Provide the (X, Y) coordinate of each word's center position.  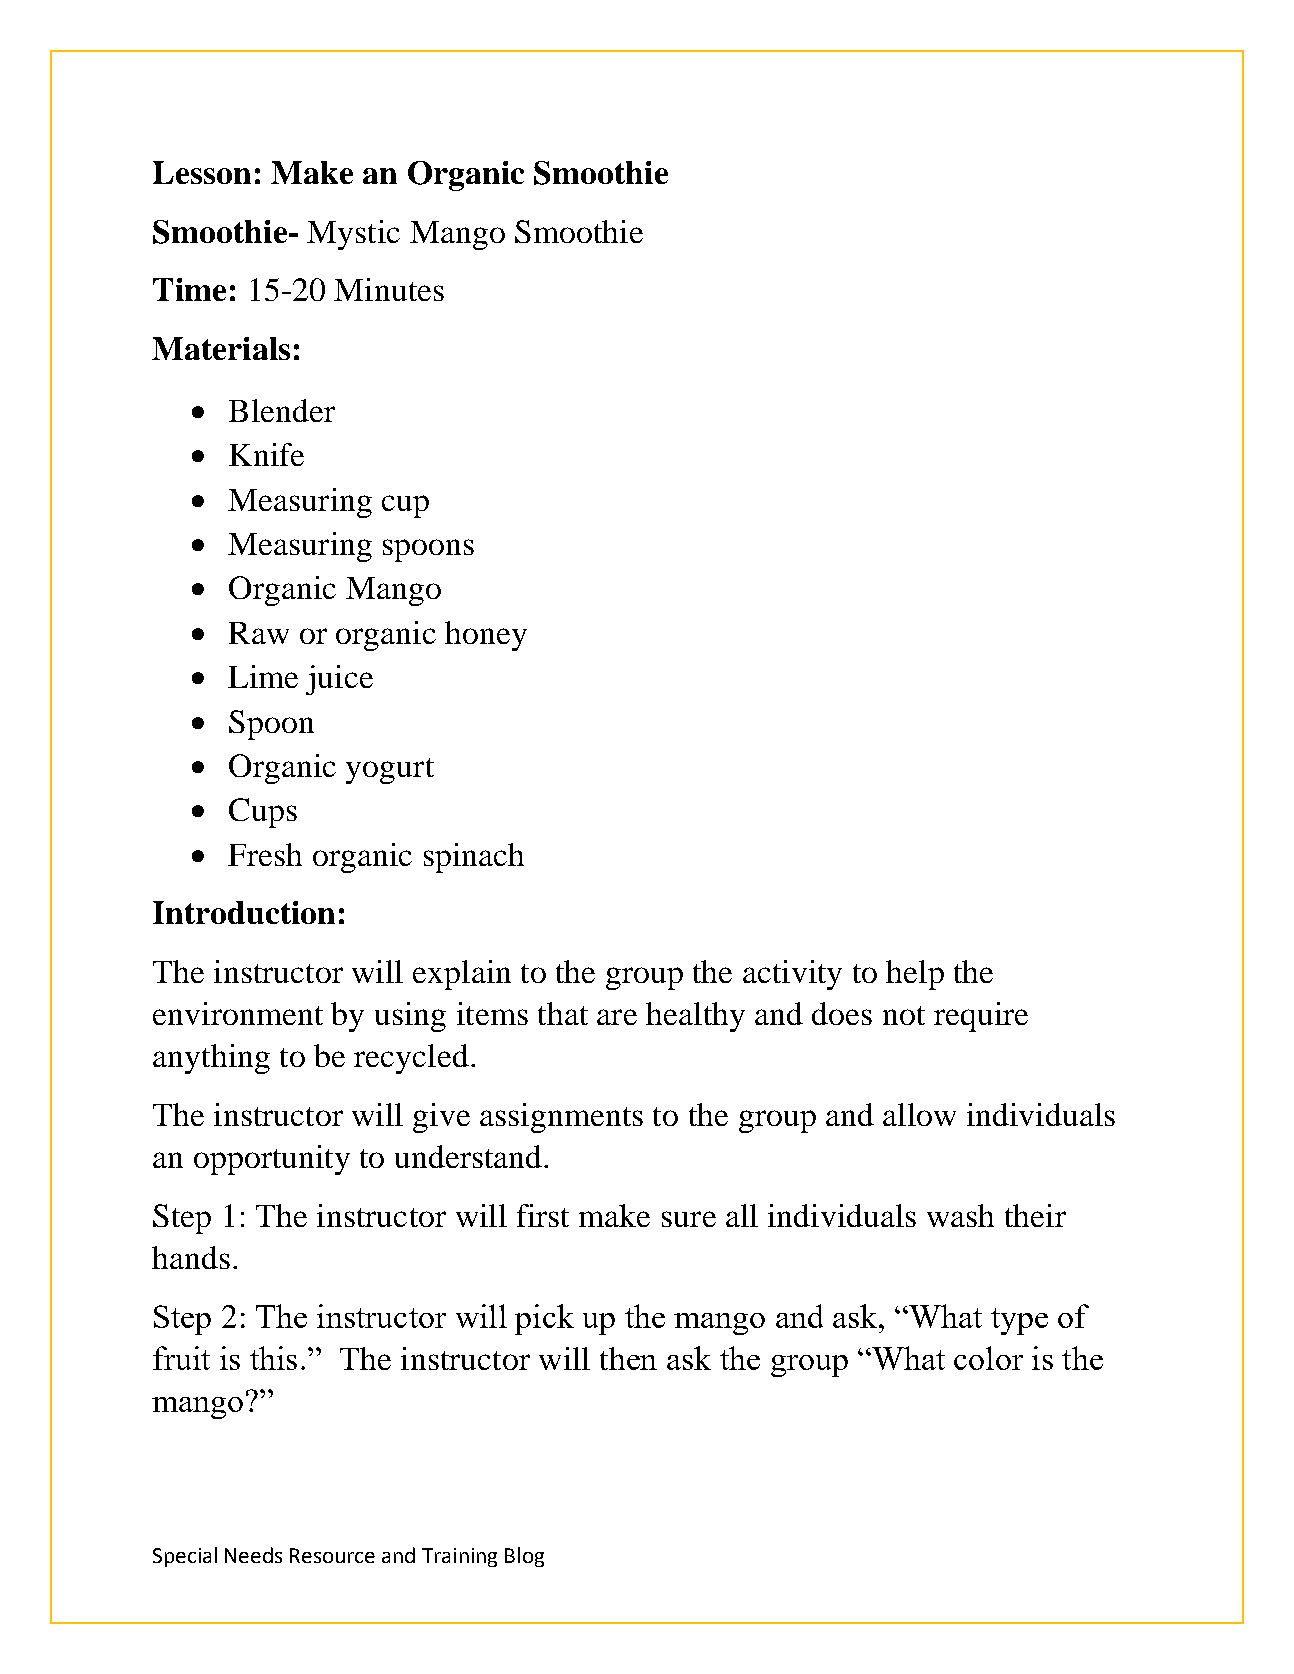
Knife (266, 454)
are (617, 1017)
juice (339, 680)
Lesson (202, 172)
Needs (253, 1555)
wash (960, 1215)
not (904, 1015)
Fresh (265, 854)
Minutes (389, 289)
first (543, 1215)
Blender (282, 410)
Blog (524, 1557)
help (915, 975)
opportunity (272, 1160)
